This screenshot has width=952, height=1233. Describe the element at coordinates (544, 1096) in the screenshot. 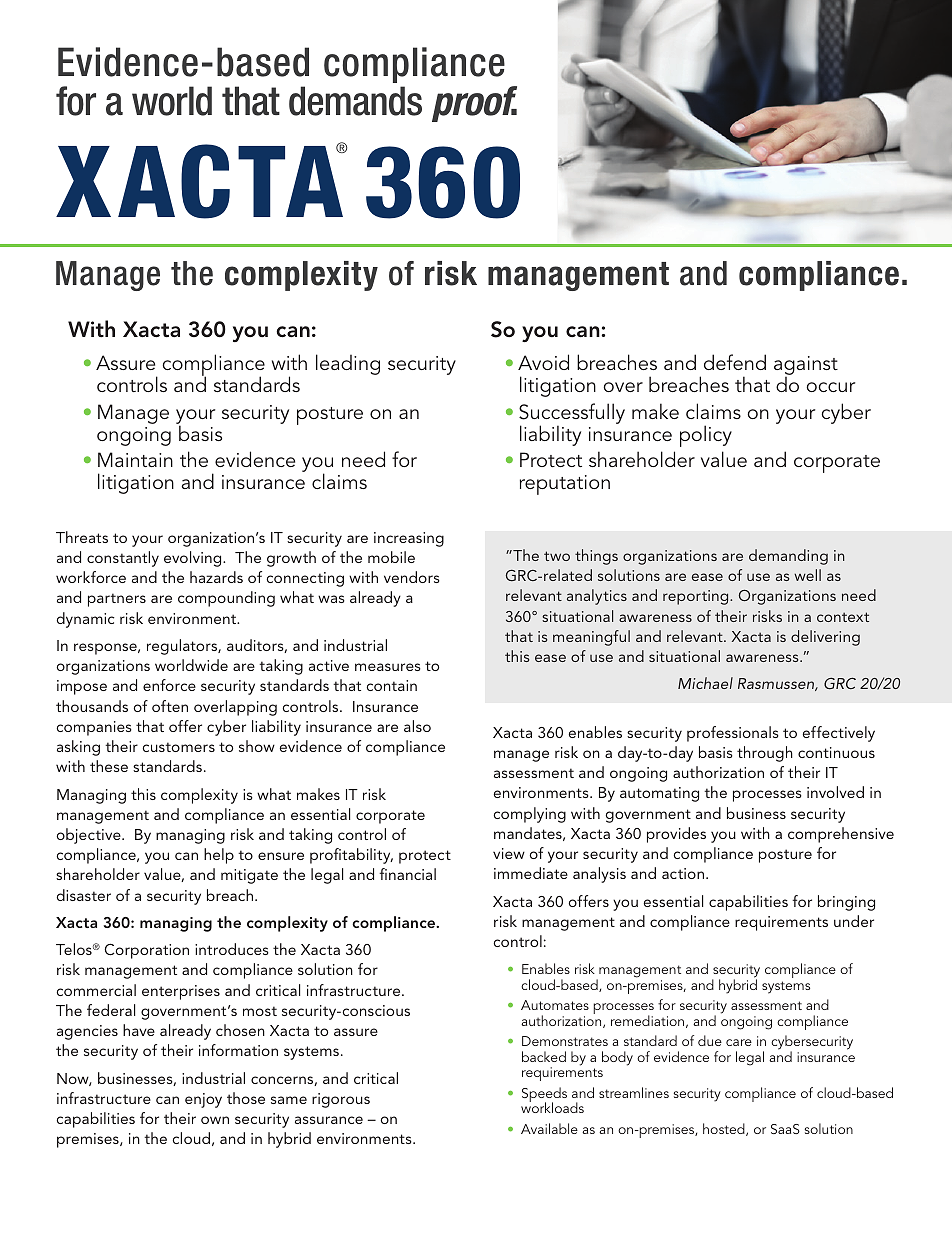

I see `Speeds` at that location.
